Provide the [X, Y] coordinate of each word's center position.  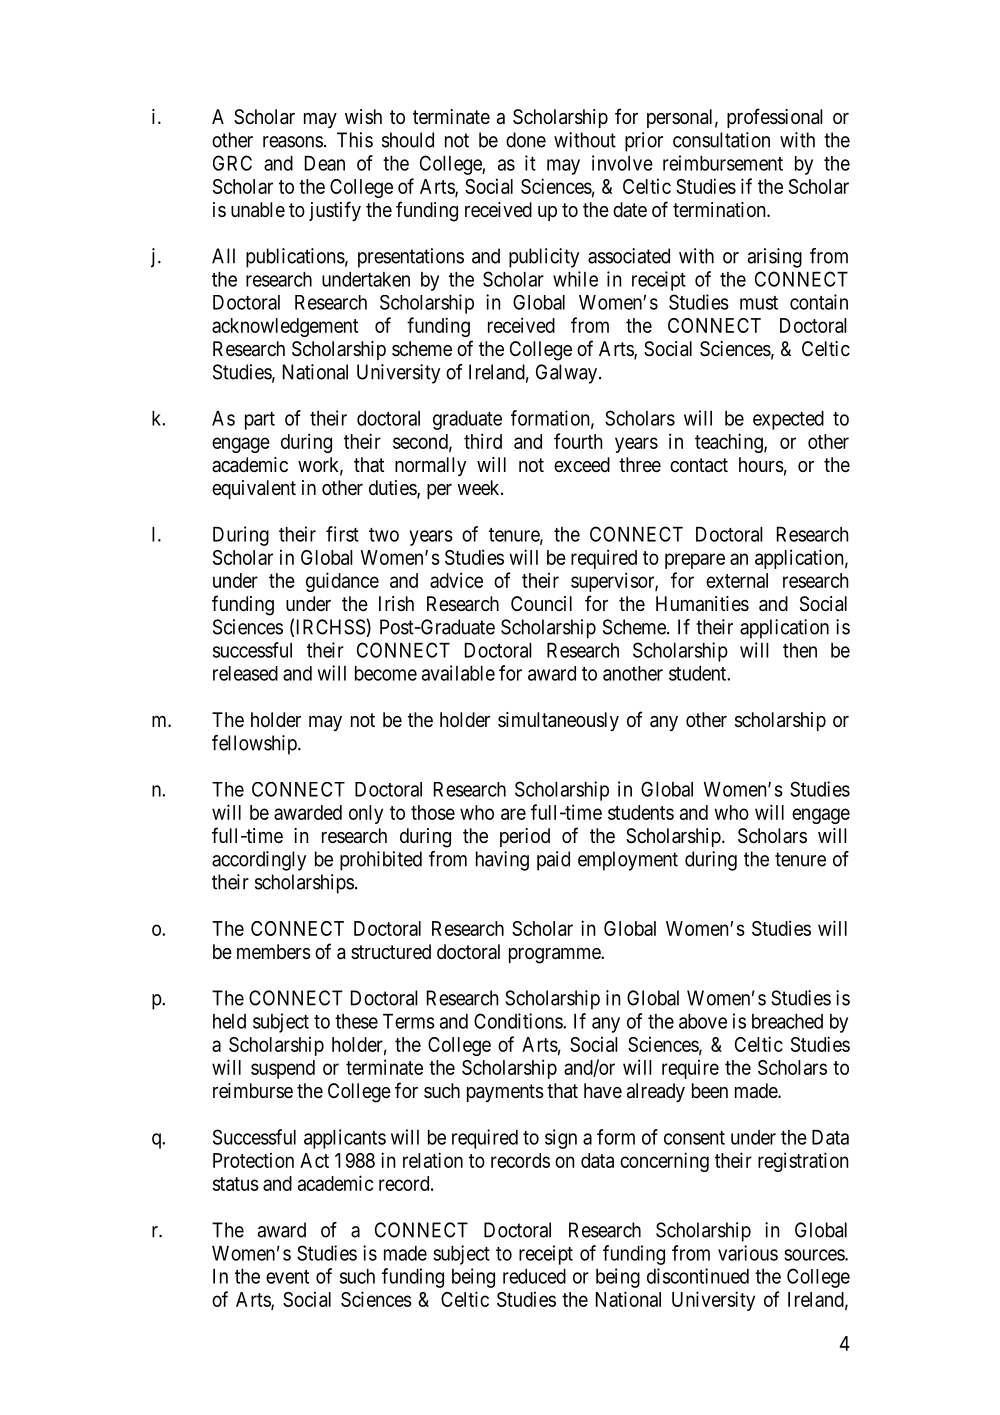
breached [787, 1021]
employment [628, 861]
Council [541, 603]
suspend [283, 1069]
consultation [721, 140]
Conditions [519, 1021]
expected [788, 420]
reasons [293, 142]
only [366, 814]
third [483, 441]
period [525, 837]
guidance [342, 582]
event [287, 1277]
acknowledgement [285, 327]
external [737, 580]
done [526, 140]
